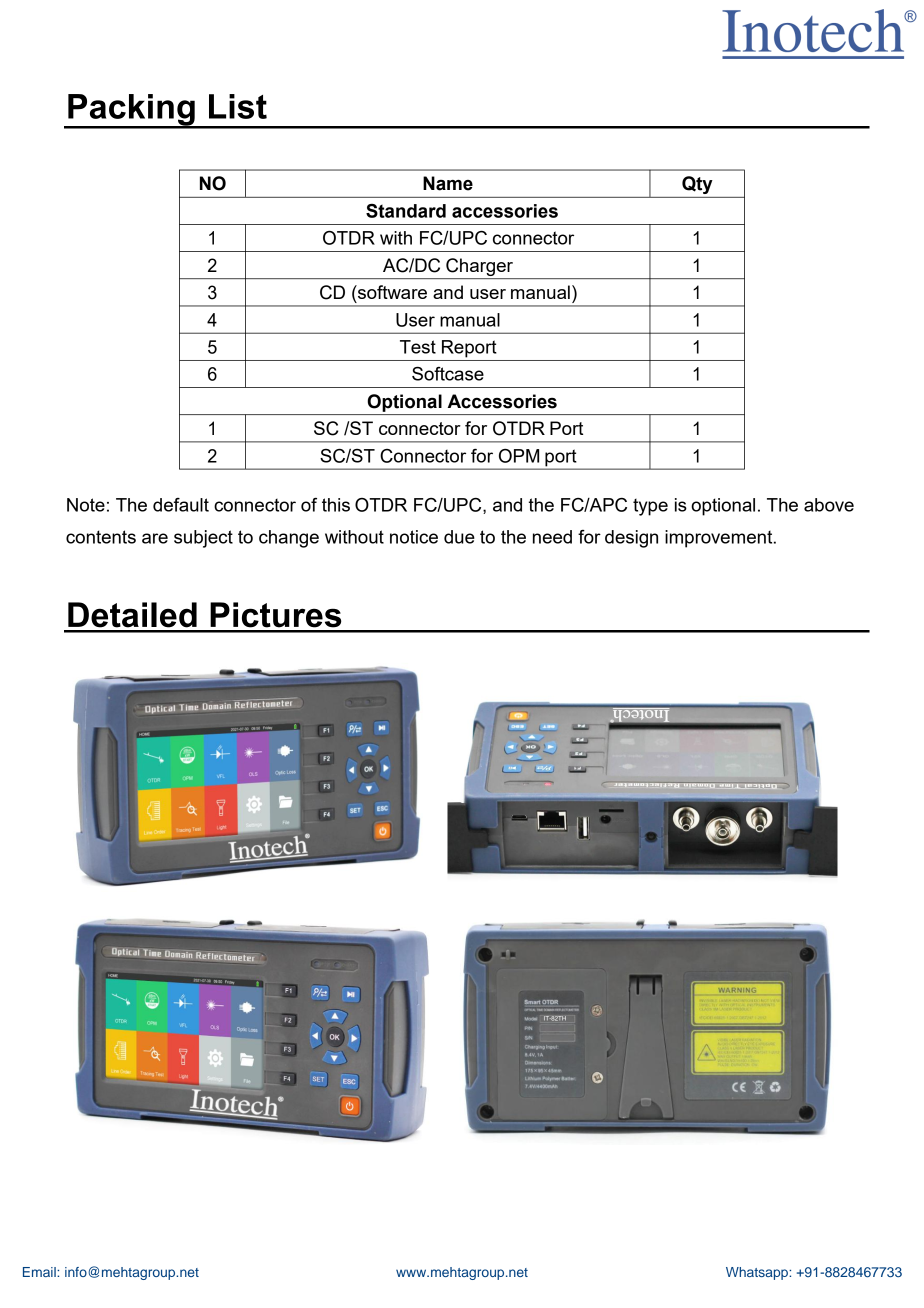 The height and width of the screenshot is (1308, 924). I want to click on due, so click(459, 537).
